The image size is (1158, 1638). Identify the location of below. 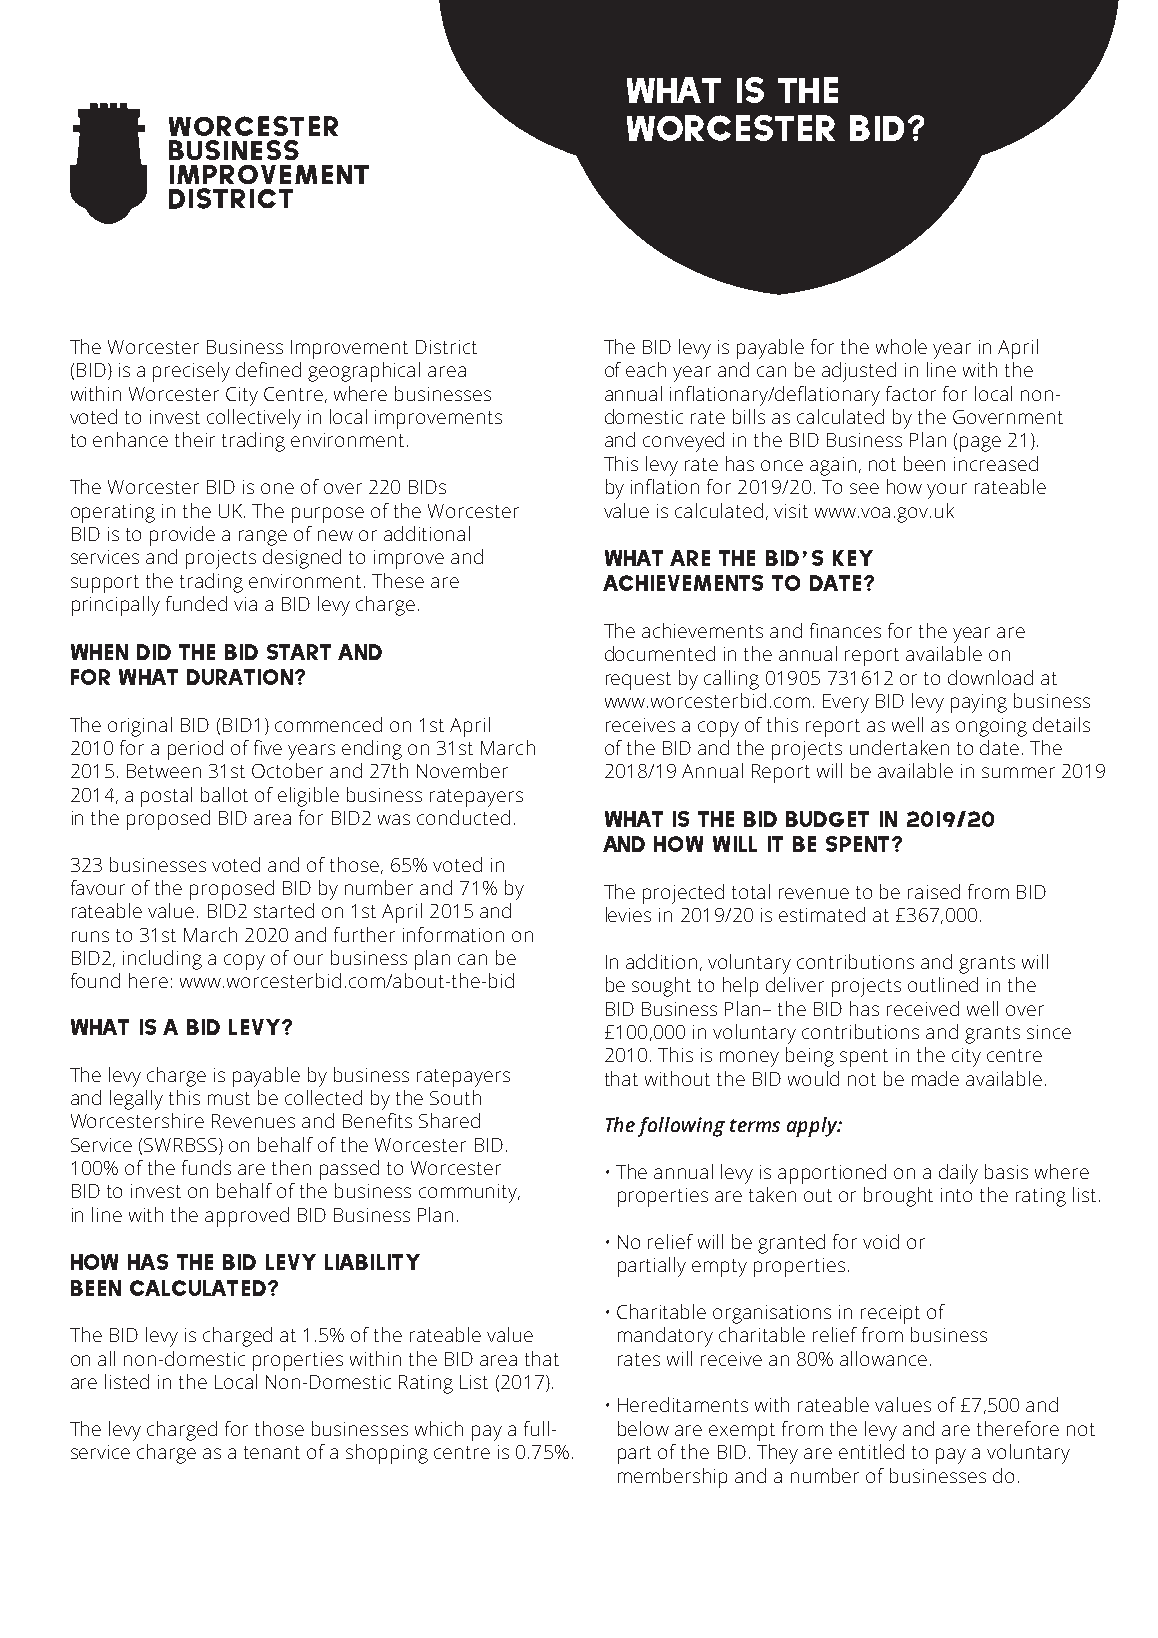
(643, 1428).
